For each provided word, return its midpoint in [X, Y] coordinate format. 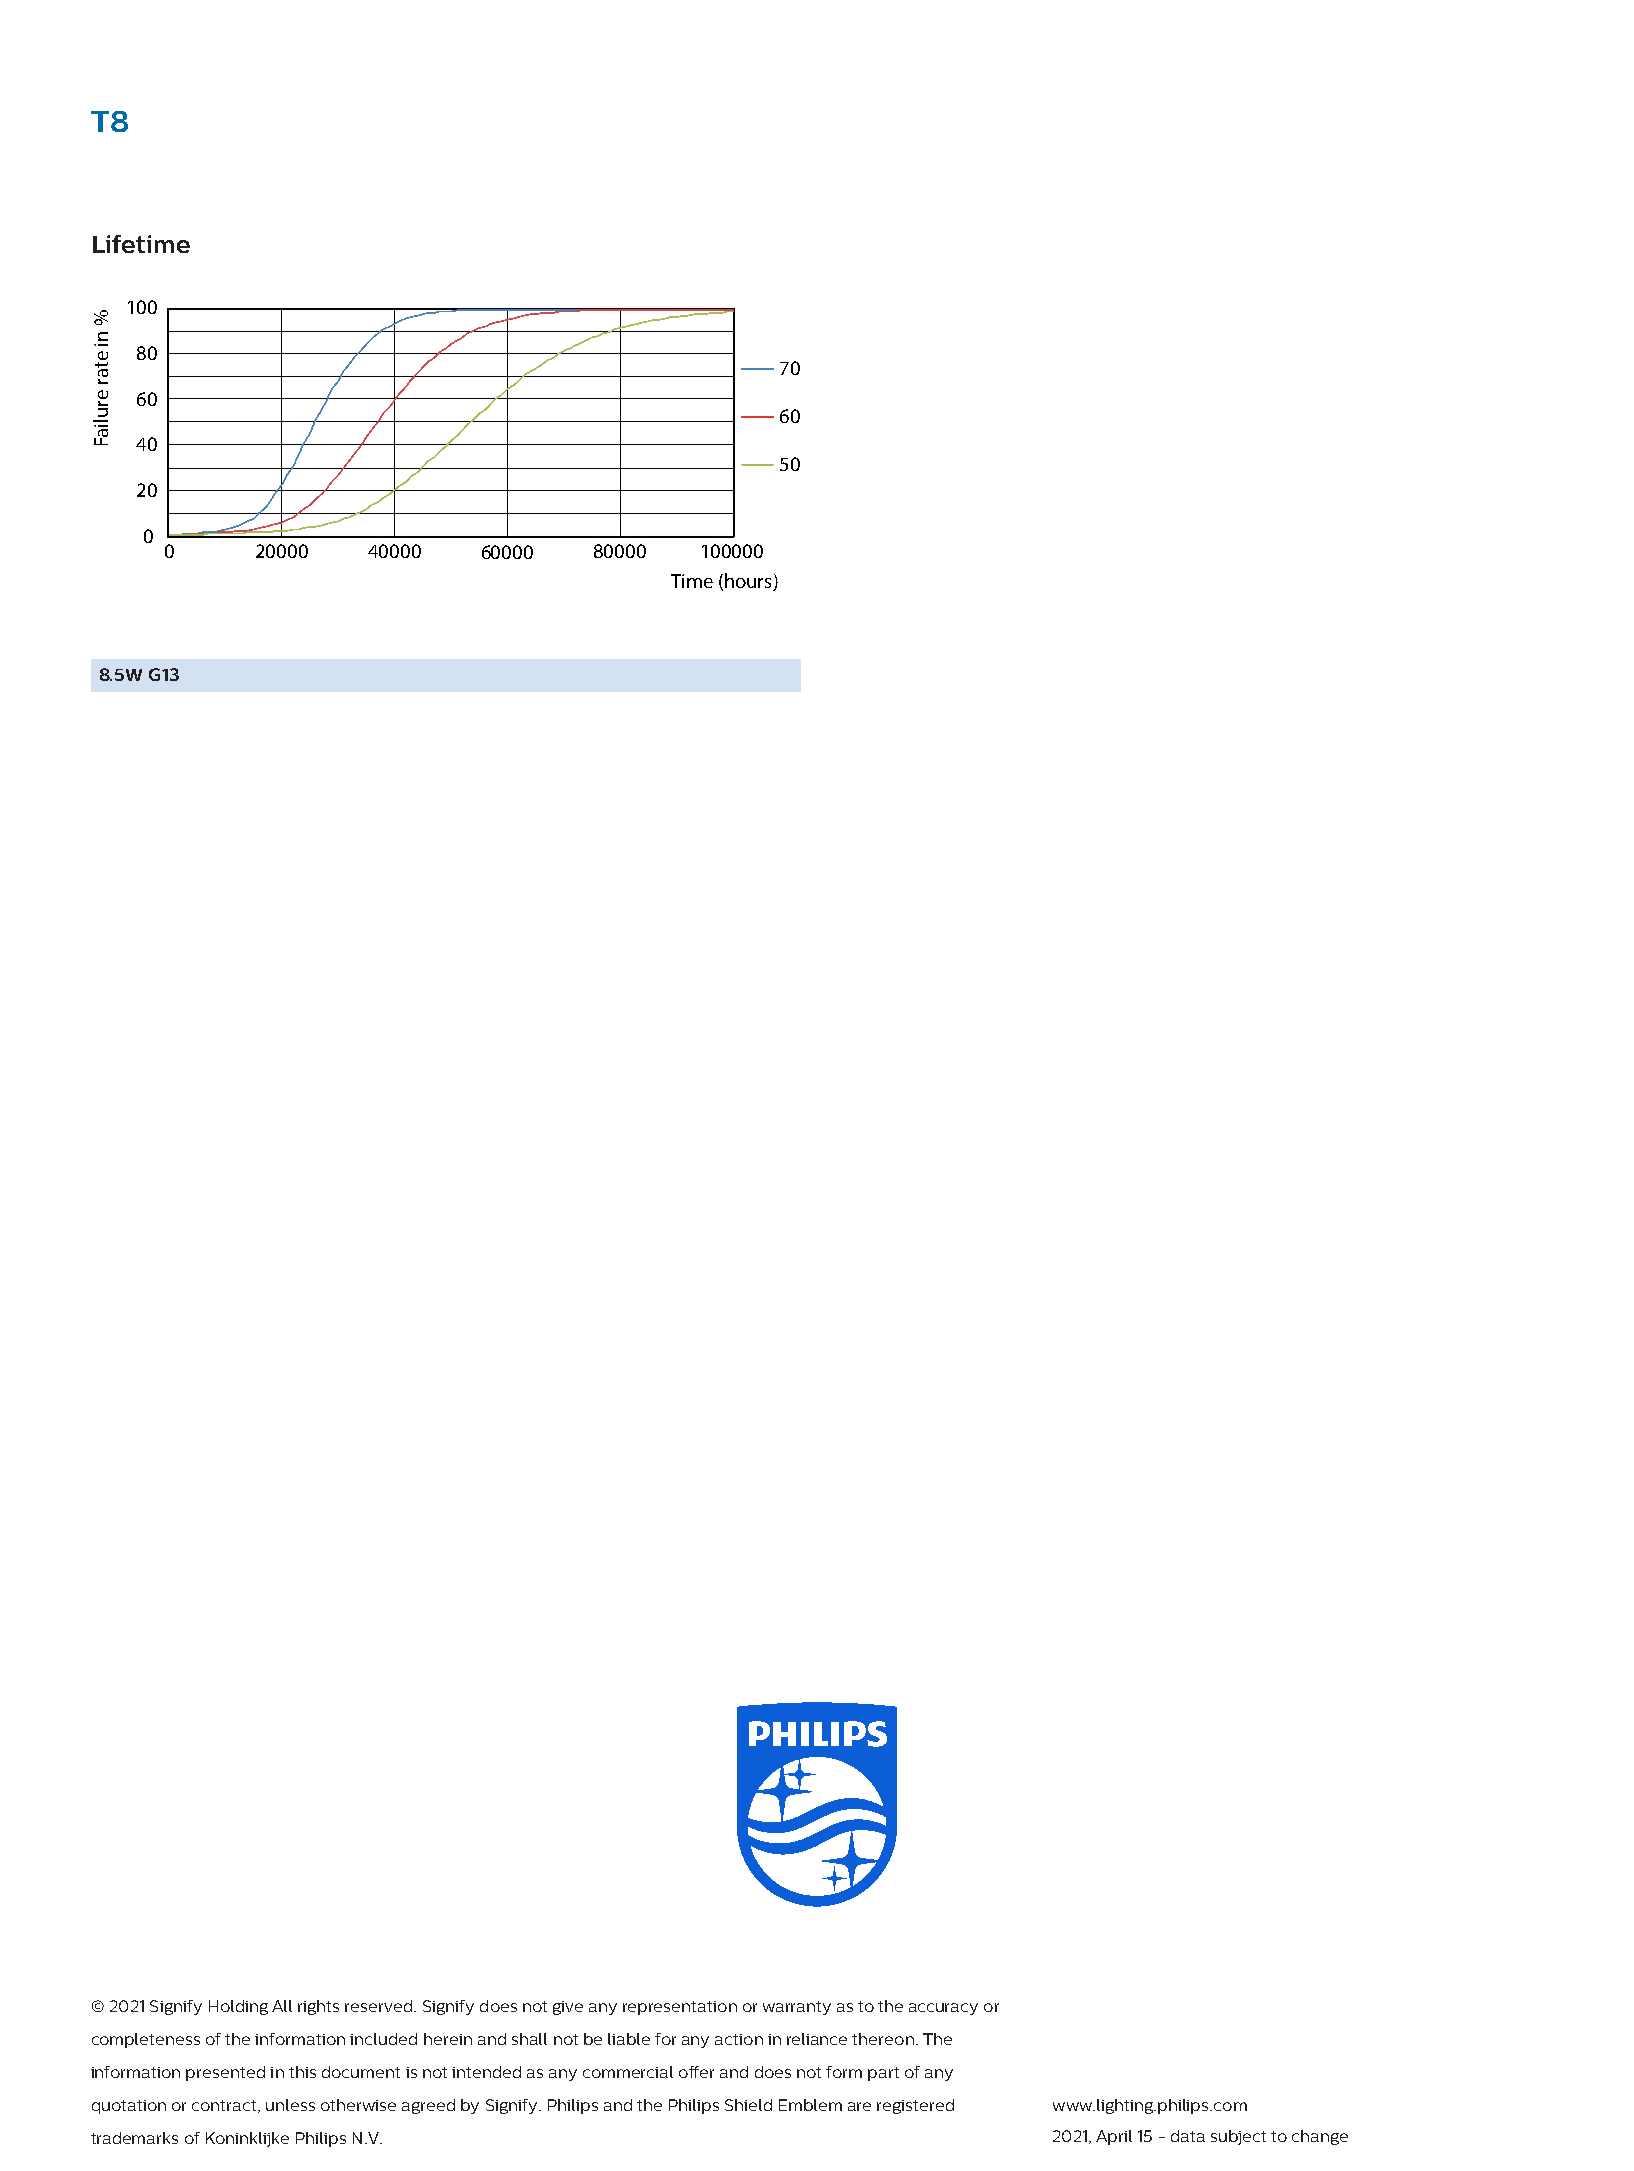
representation [680, 2008]
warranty [797, 2008]
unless [290, 2105]
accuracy [943, 2009]
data [1188, 2136]
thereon [883, 2039]
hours [749, 582]
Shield [748, 2105]
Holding [238, 2007]
